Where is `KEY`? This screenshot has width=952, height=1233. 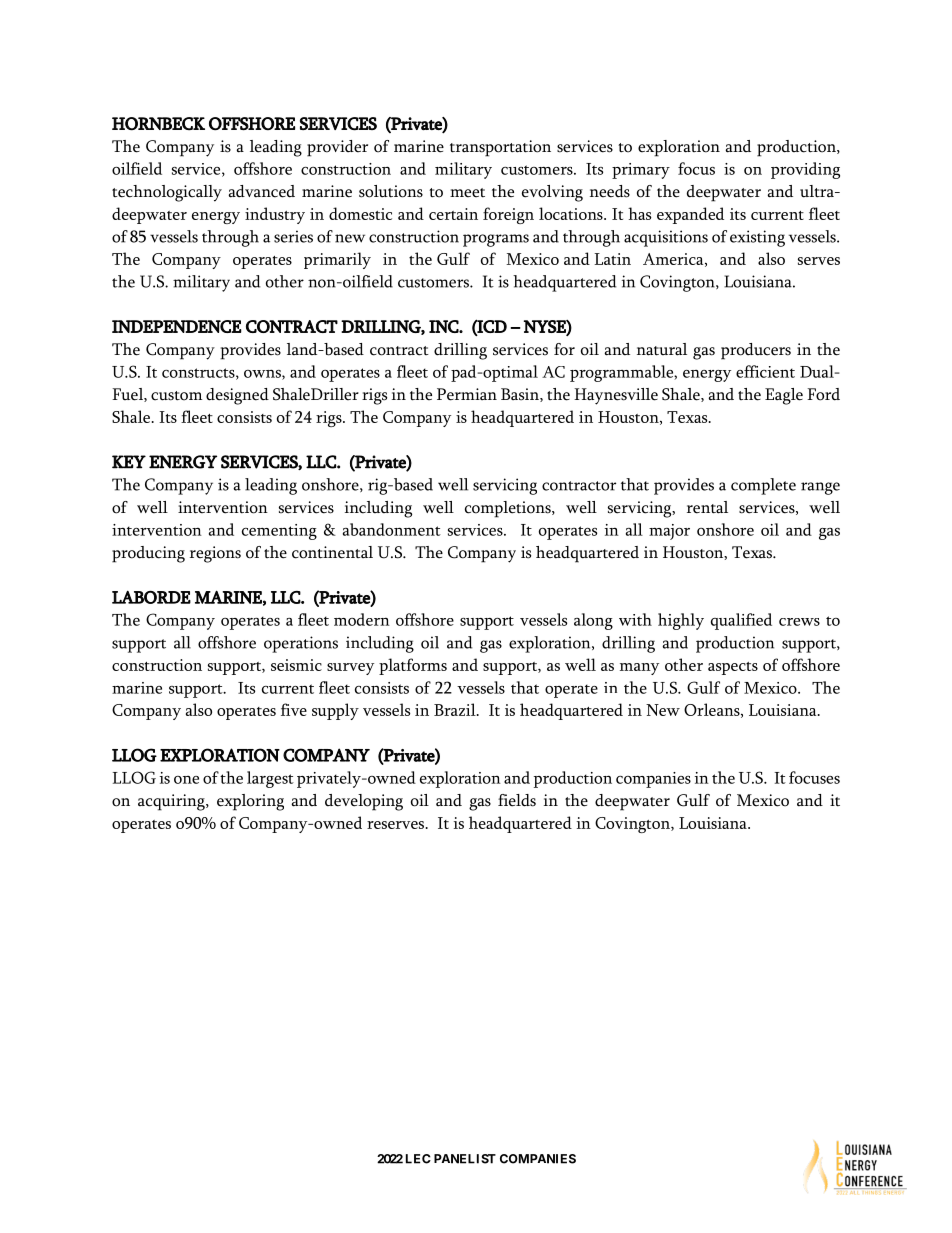 KEY is located at coordinates (129, 462).
